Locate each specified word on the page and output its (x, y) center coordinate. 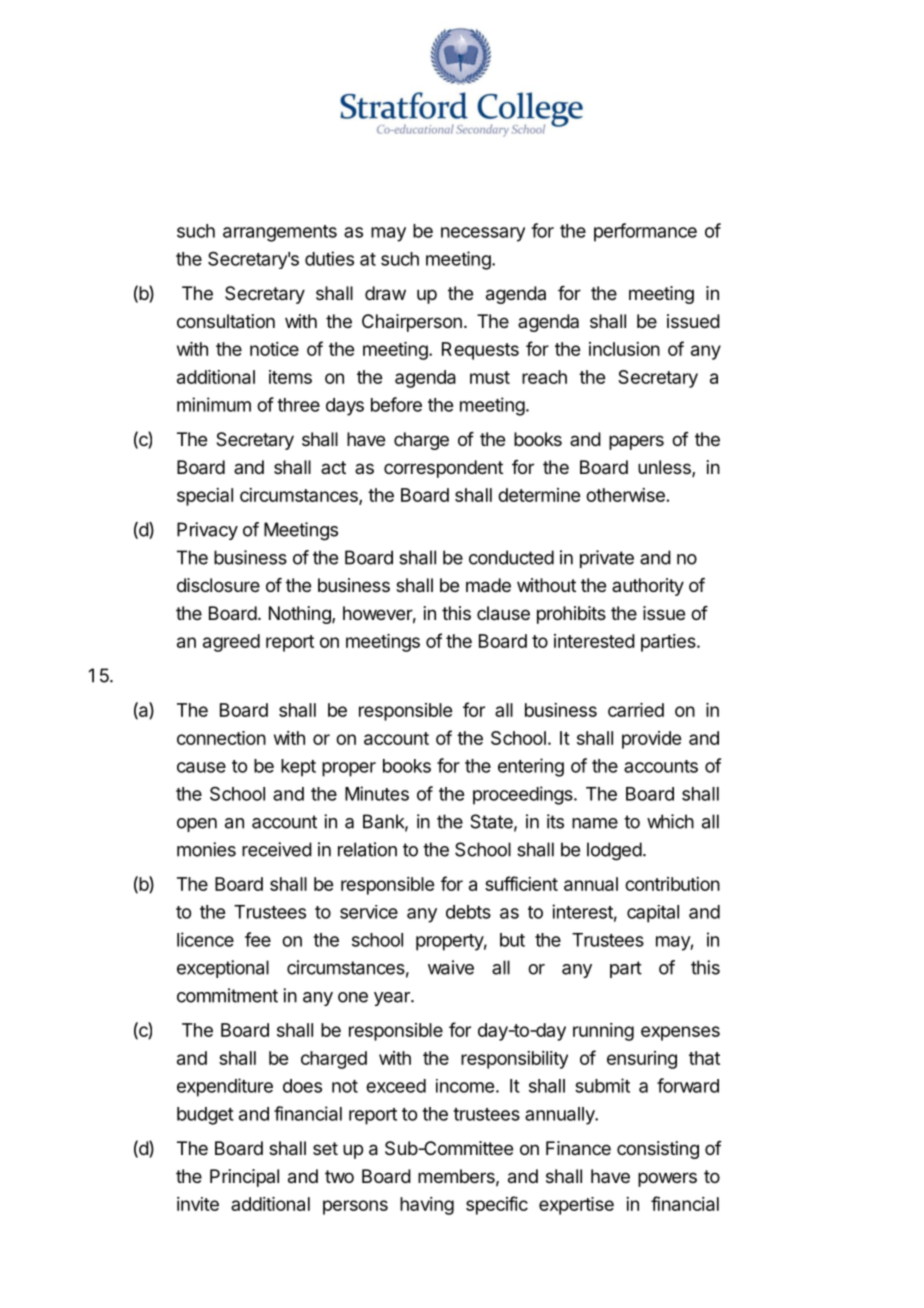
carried (636, 710)
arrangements (280, 233)
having (427, 1206)
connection (221, 738)
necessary (483, 234)
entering (531, 767)
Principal (244, 1178)
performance (645, 232)
